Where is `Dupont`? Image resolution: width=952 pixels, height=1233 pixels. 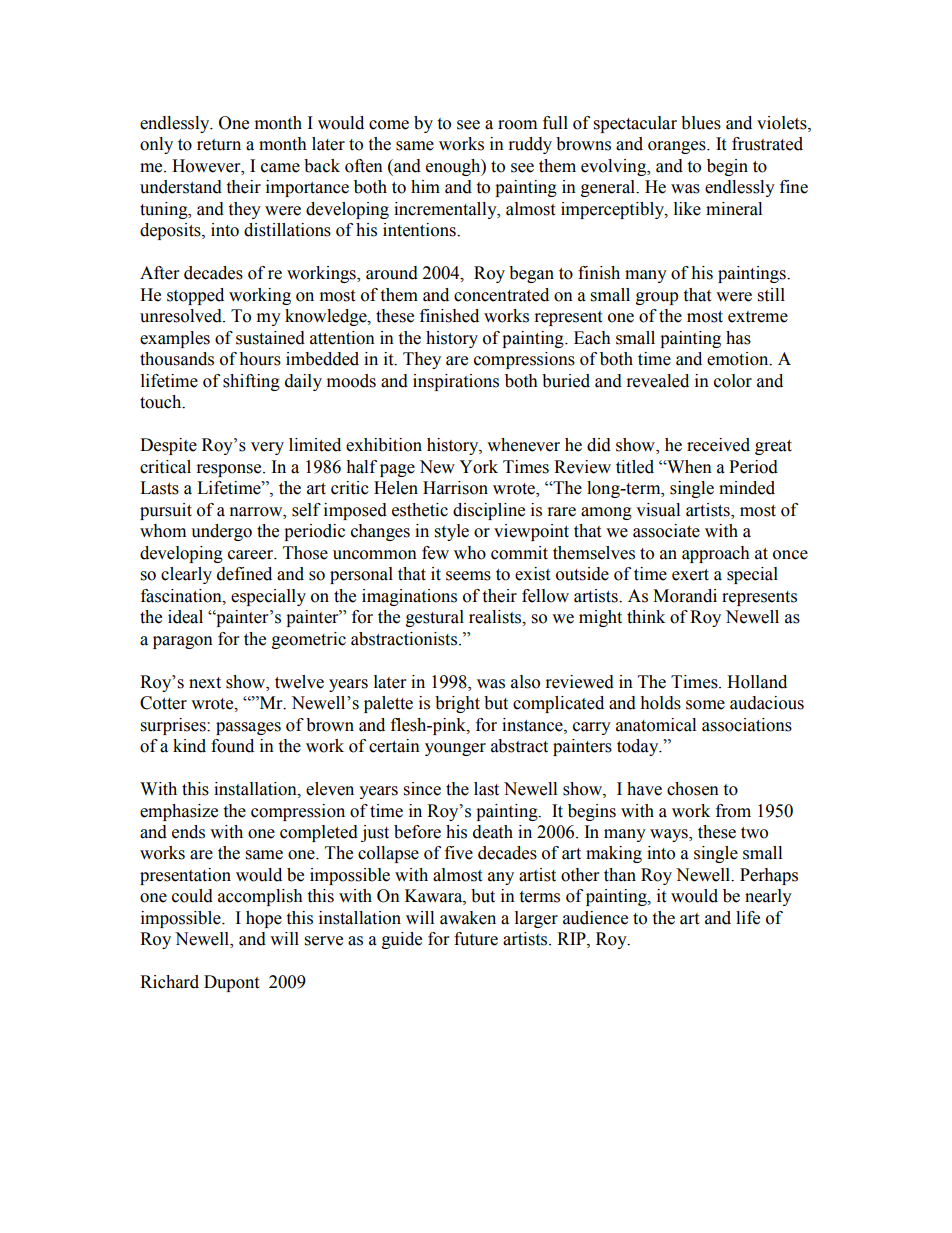 Dupont is located at coordinates (231, 983).
